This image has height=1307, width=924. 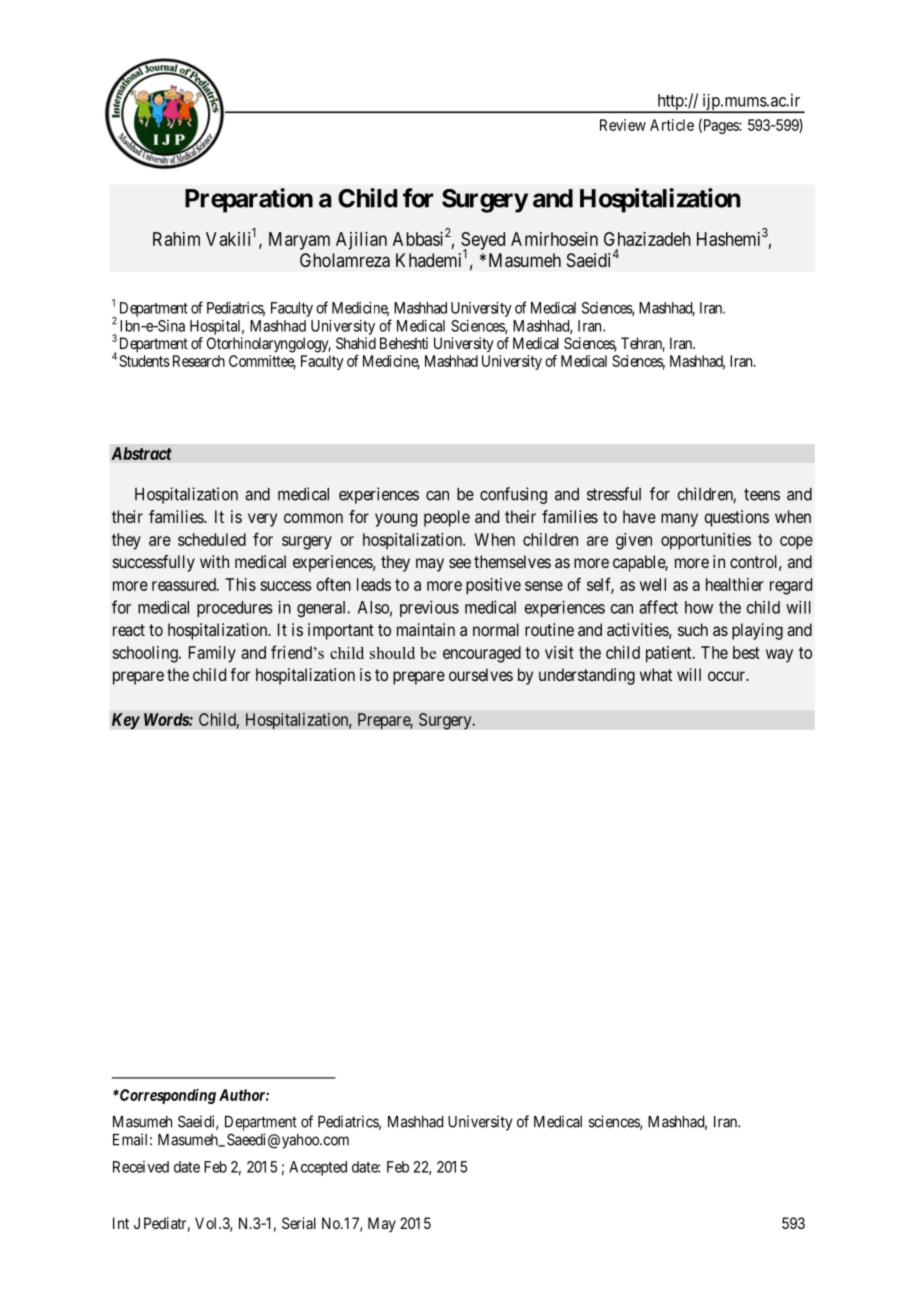 What do you see at coordinates (481, 674) in the image?
I see `ourselves` at bounding box center [481, 674].
